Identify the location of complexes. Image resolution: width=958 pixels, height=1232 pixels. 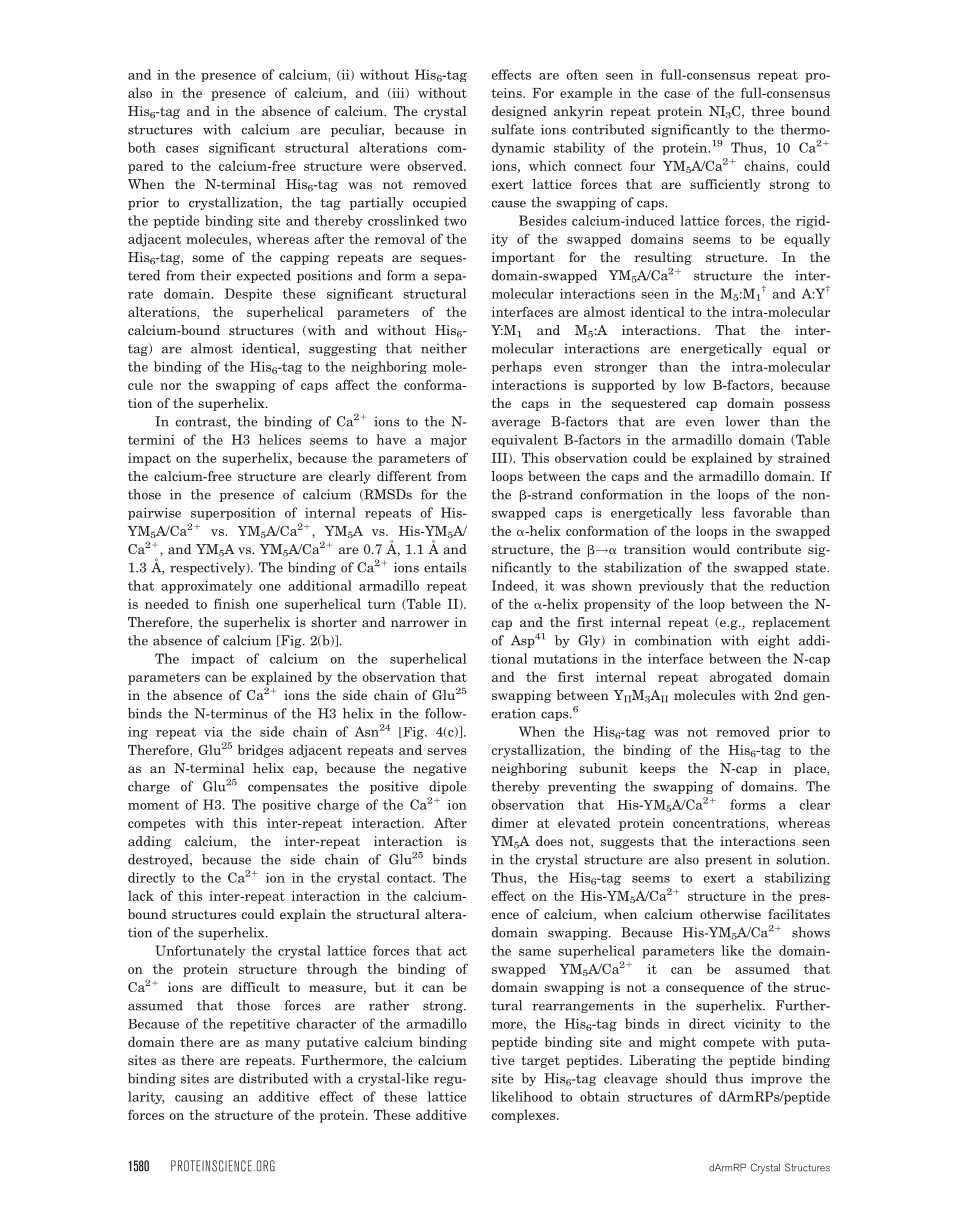
(524, 1116).
